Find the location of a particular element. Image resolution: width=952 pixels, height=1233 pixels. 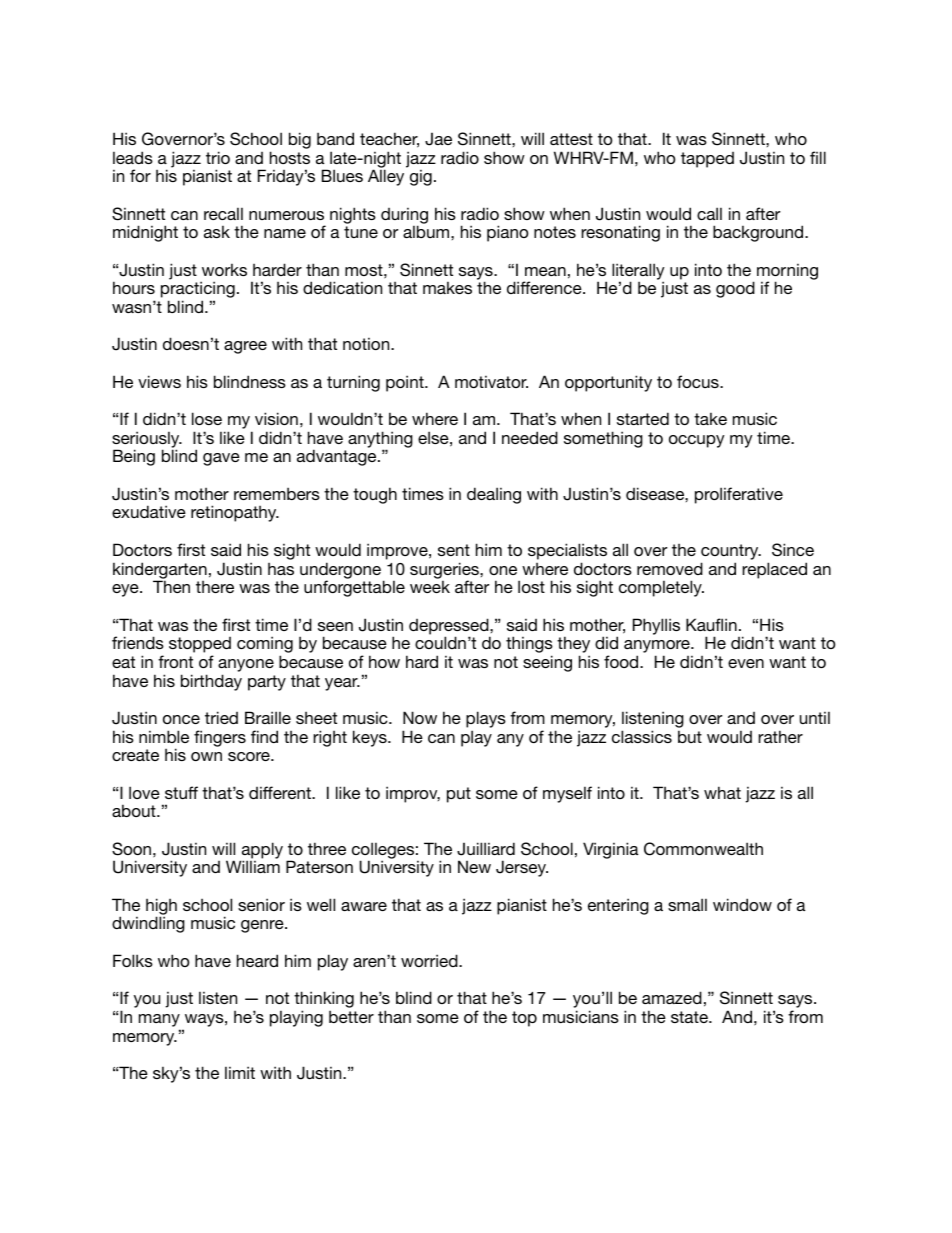

tapped is located at coordinates (707, 160).
